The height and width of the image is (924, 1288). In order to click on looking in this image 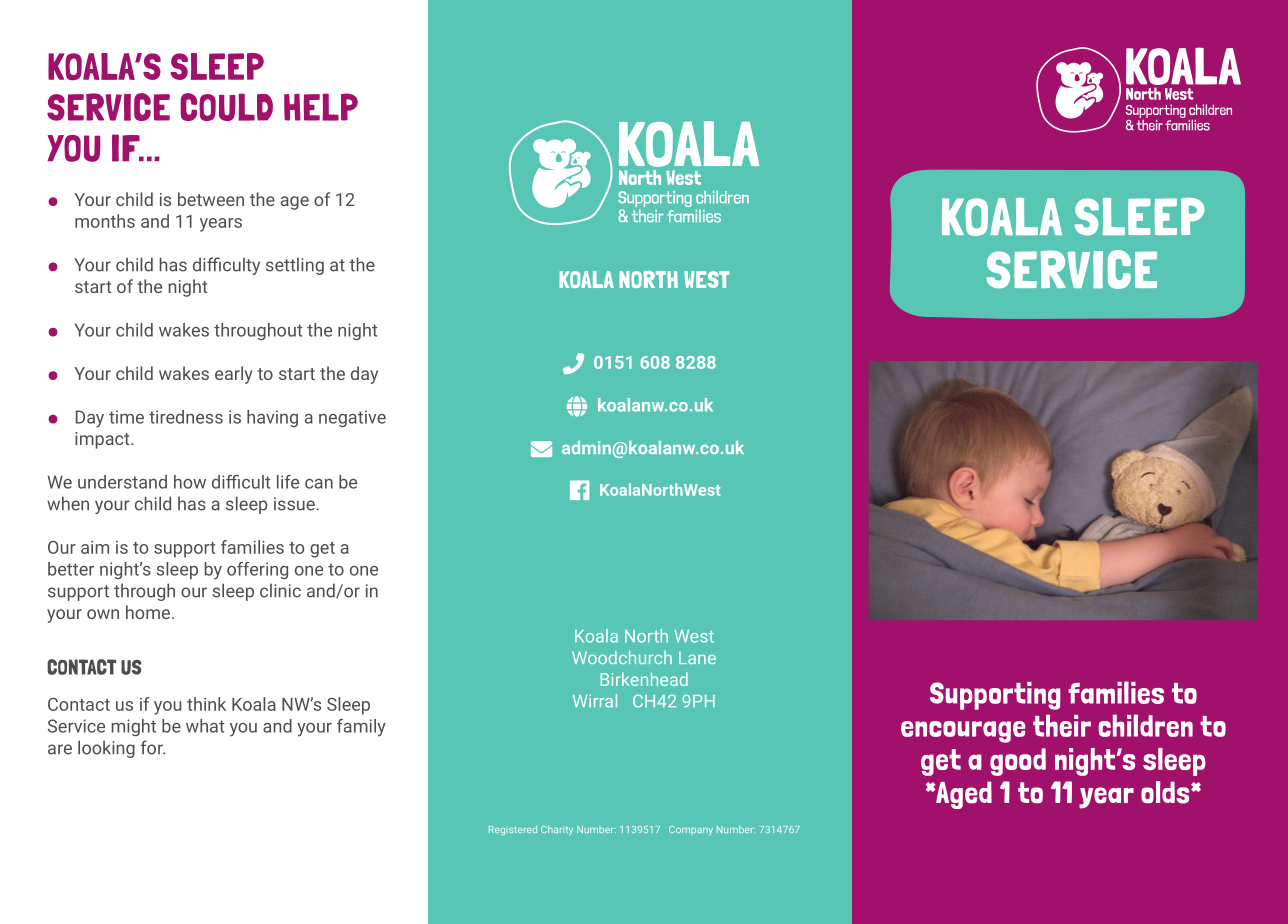, I will do `click(106, 749)`.
